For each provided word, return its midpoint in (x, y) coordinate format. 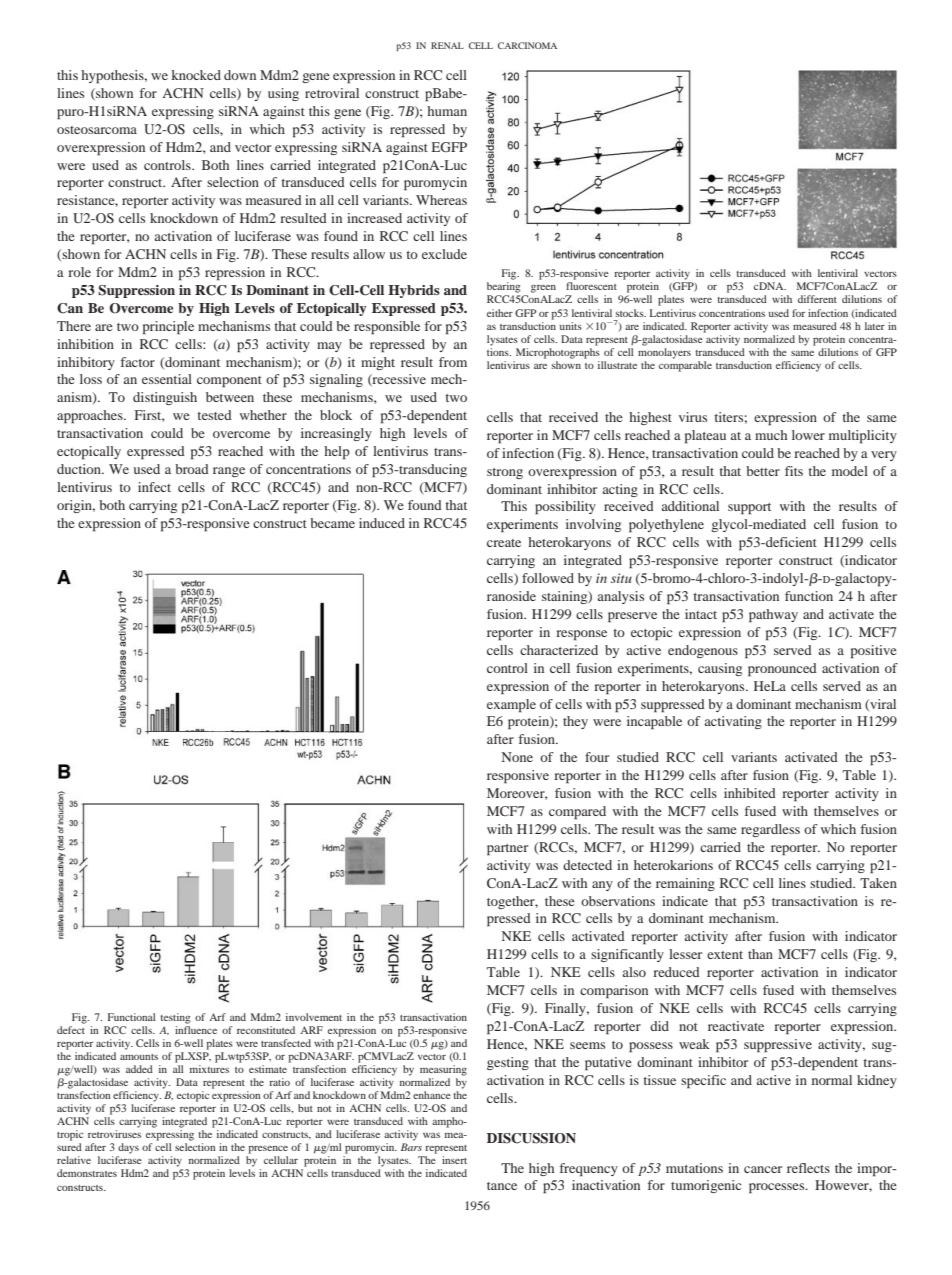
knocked (196, 75)
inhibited (750, 793)
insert (454, 1160)
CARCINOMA (527, 45)
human (447, 111)
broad (192, 469)
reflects (808, 1168)
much (771, 435)
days (128, 1148)
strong (505, 473)
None (517, 757)
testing (175, 1018)
